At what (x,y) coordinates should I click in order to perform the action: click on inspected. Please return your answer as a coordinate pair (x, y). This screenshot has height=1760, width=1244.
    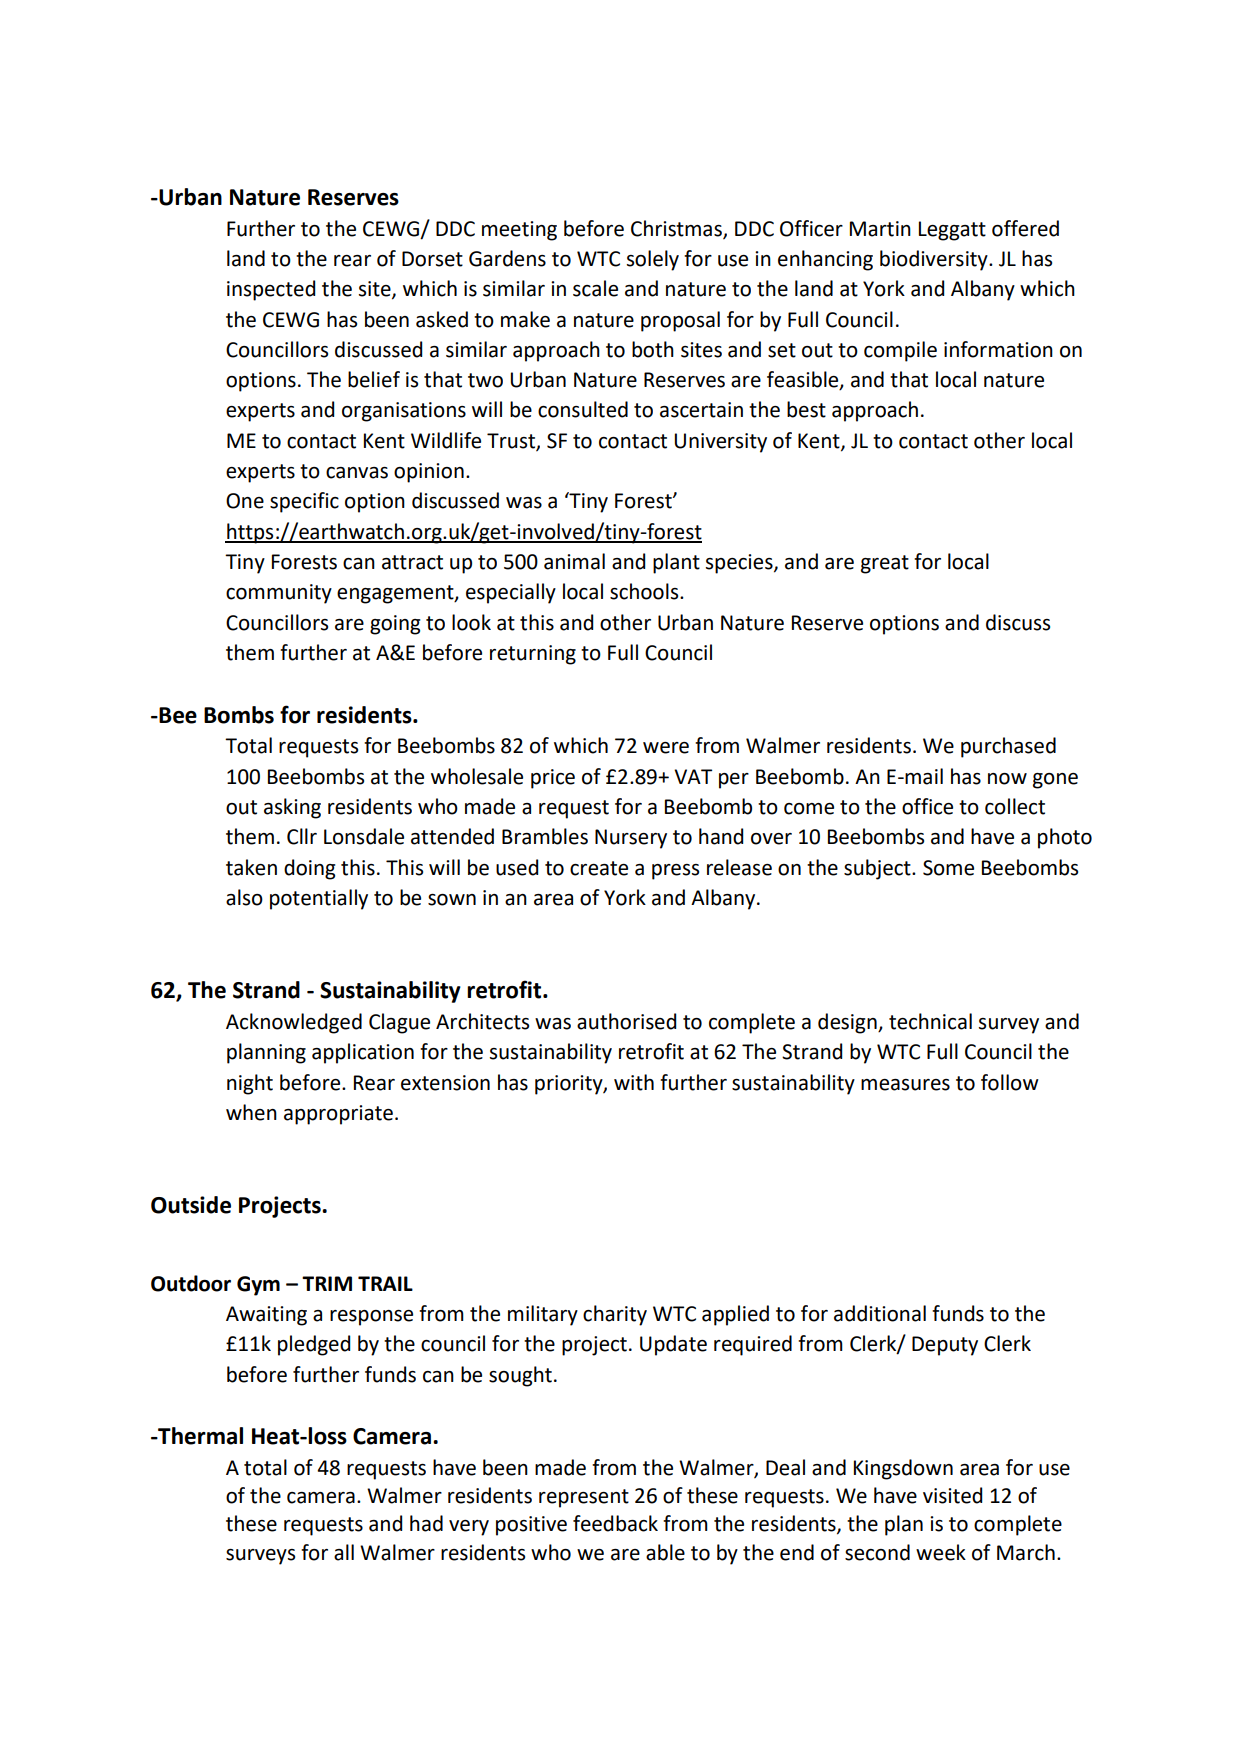
    Looking at the image, I should click on (271, 290).
